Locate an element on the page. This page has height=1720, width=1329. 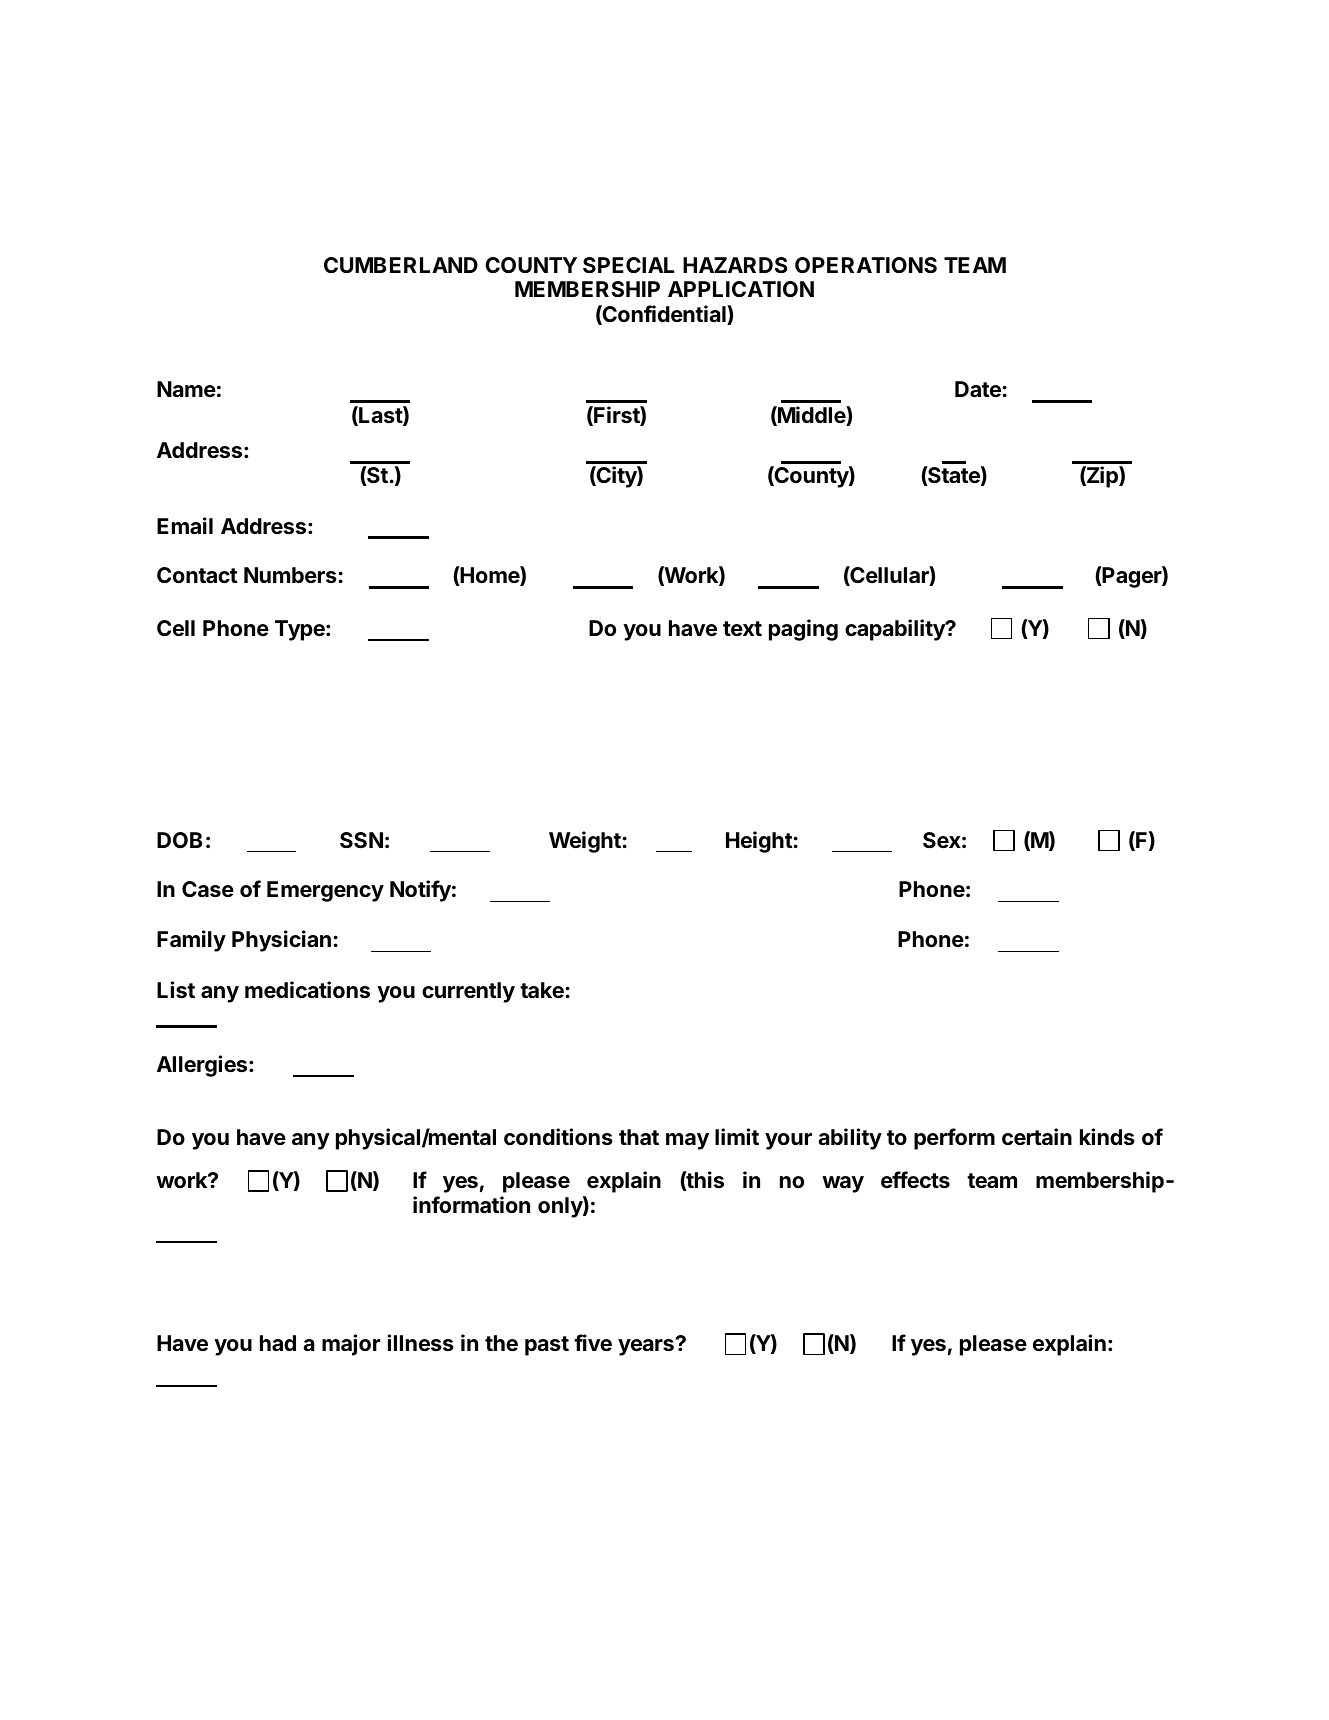
OPERATIONS is located at coordinates (866, 265).
